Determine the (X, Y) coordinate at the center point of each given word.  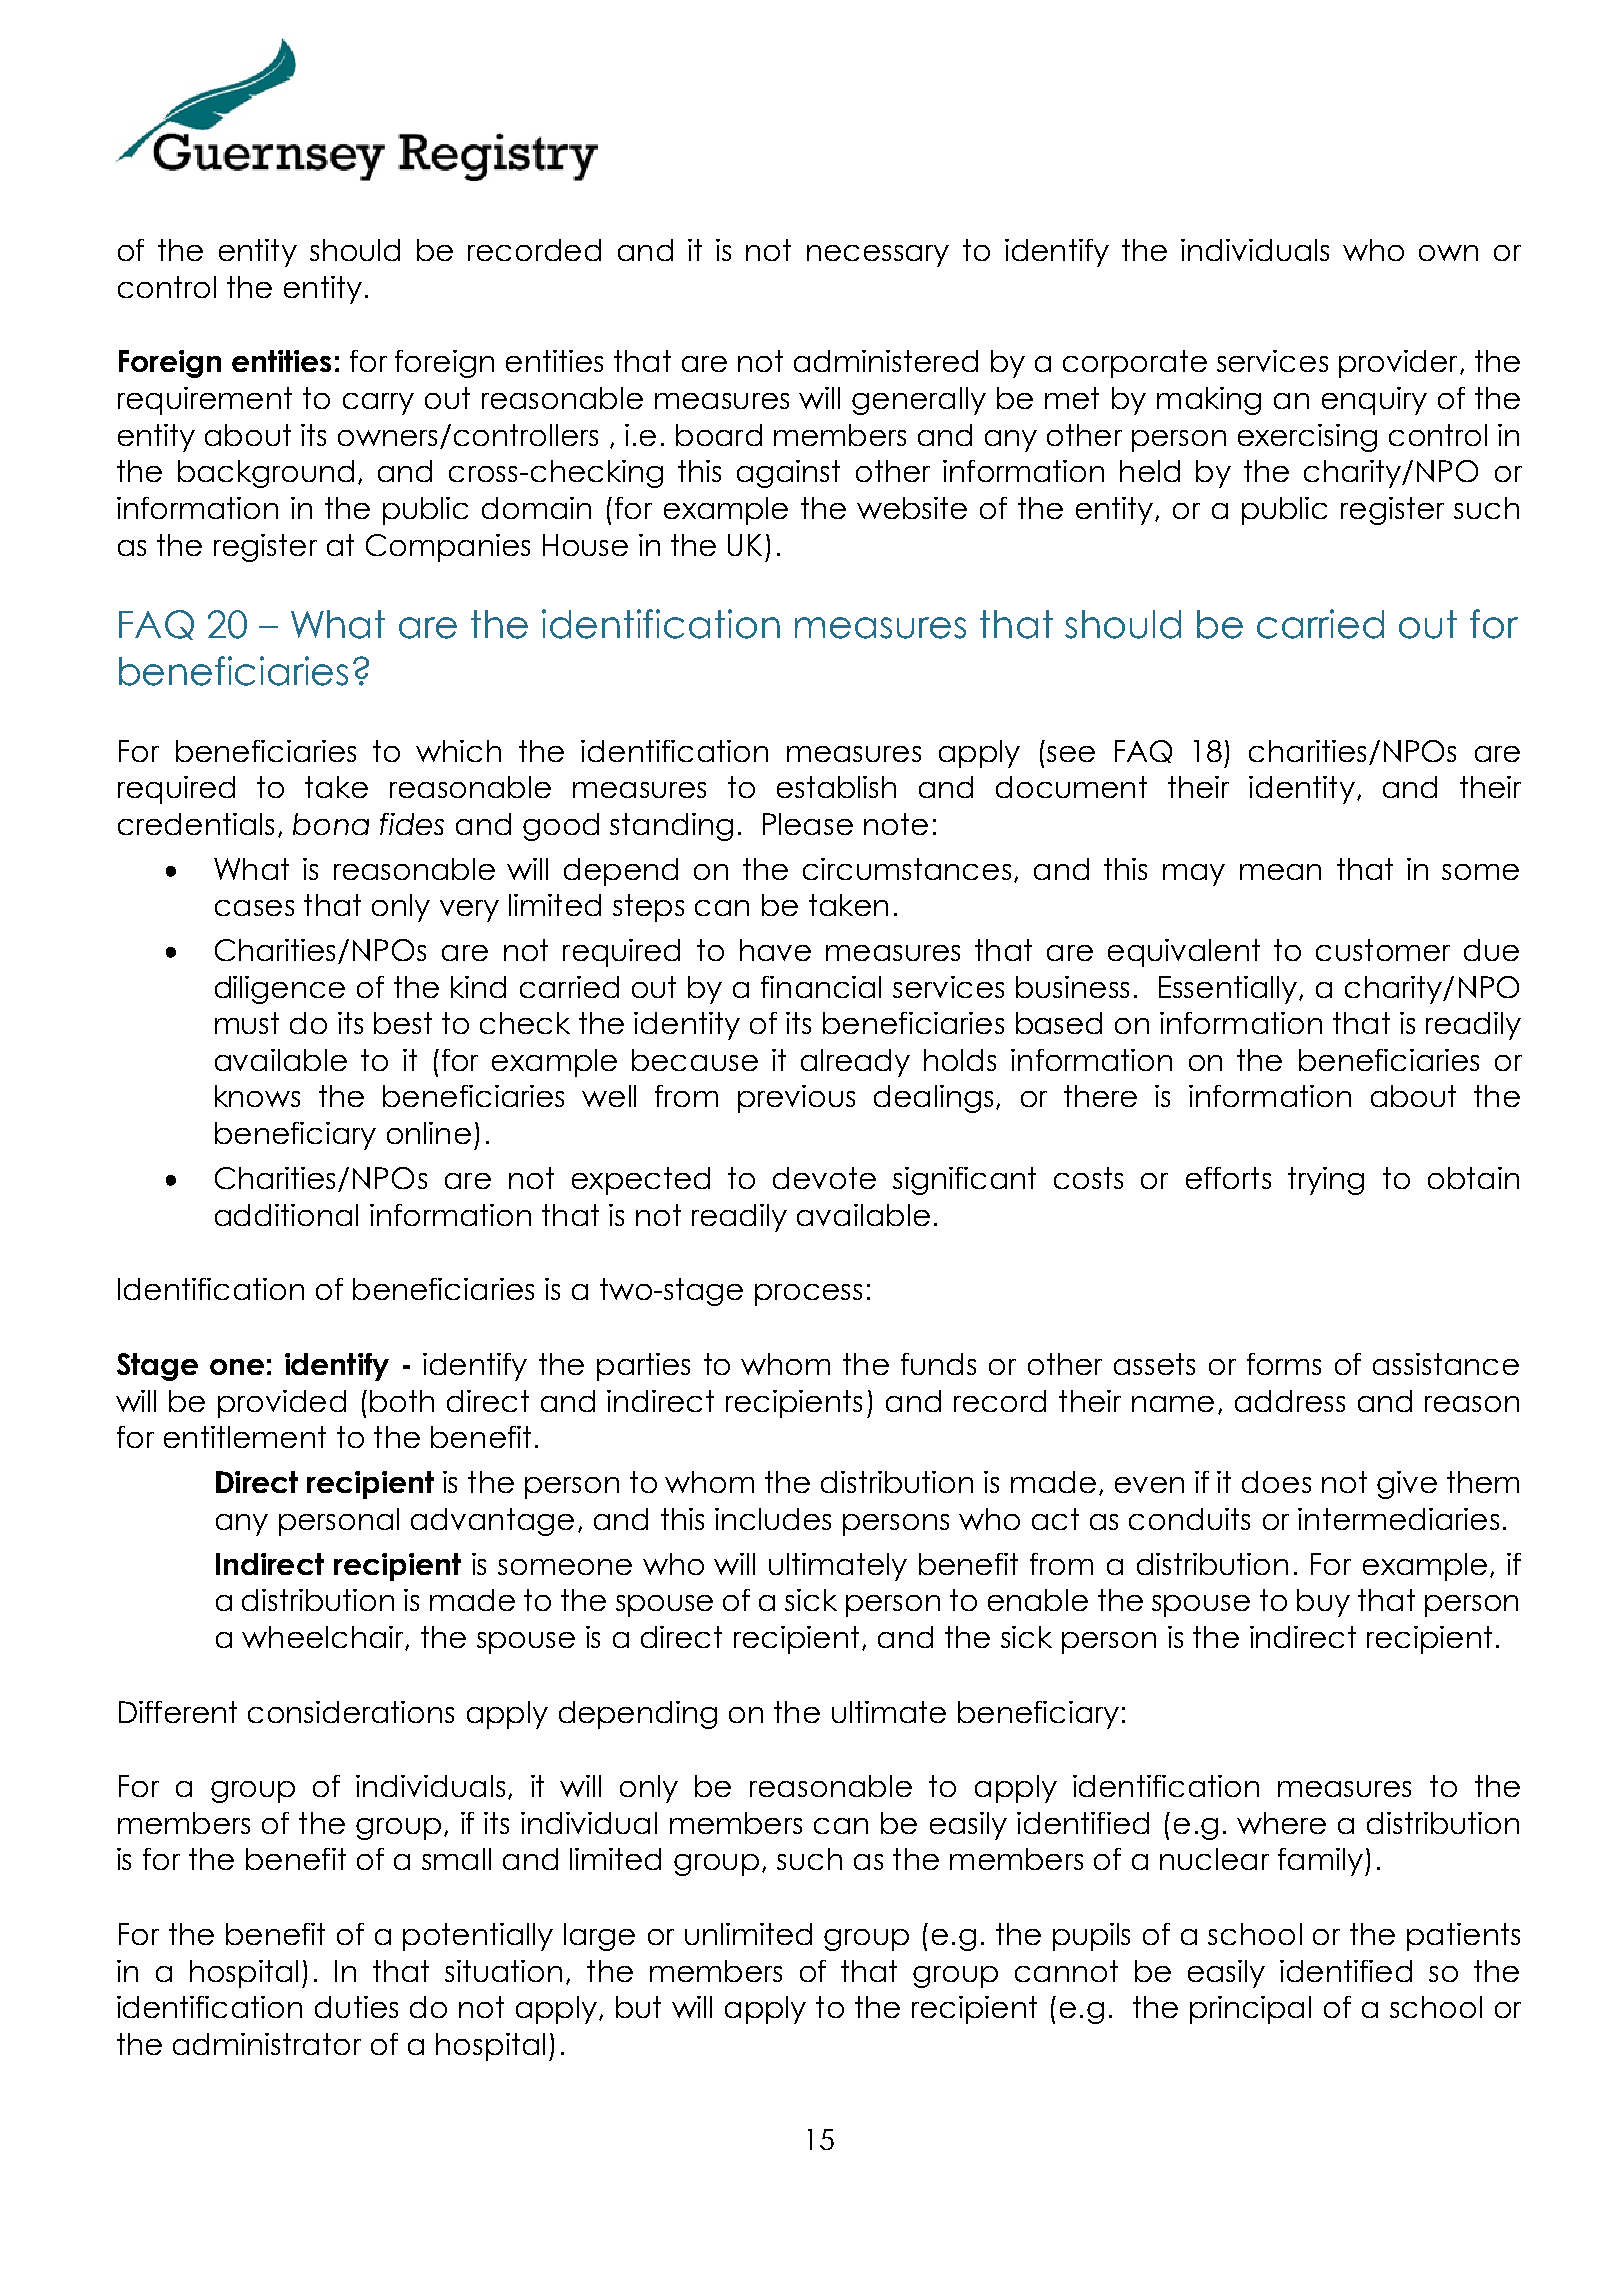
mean (1280, 872)
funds (938, 1364)
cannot (1066, 1971)
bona (331, 824)
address (1290, 1401)
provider (1398, 364)
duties (356, 2007)
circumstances (907, 869)
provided (282, 1404)
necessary (878, 256)
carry (378, 404)
